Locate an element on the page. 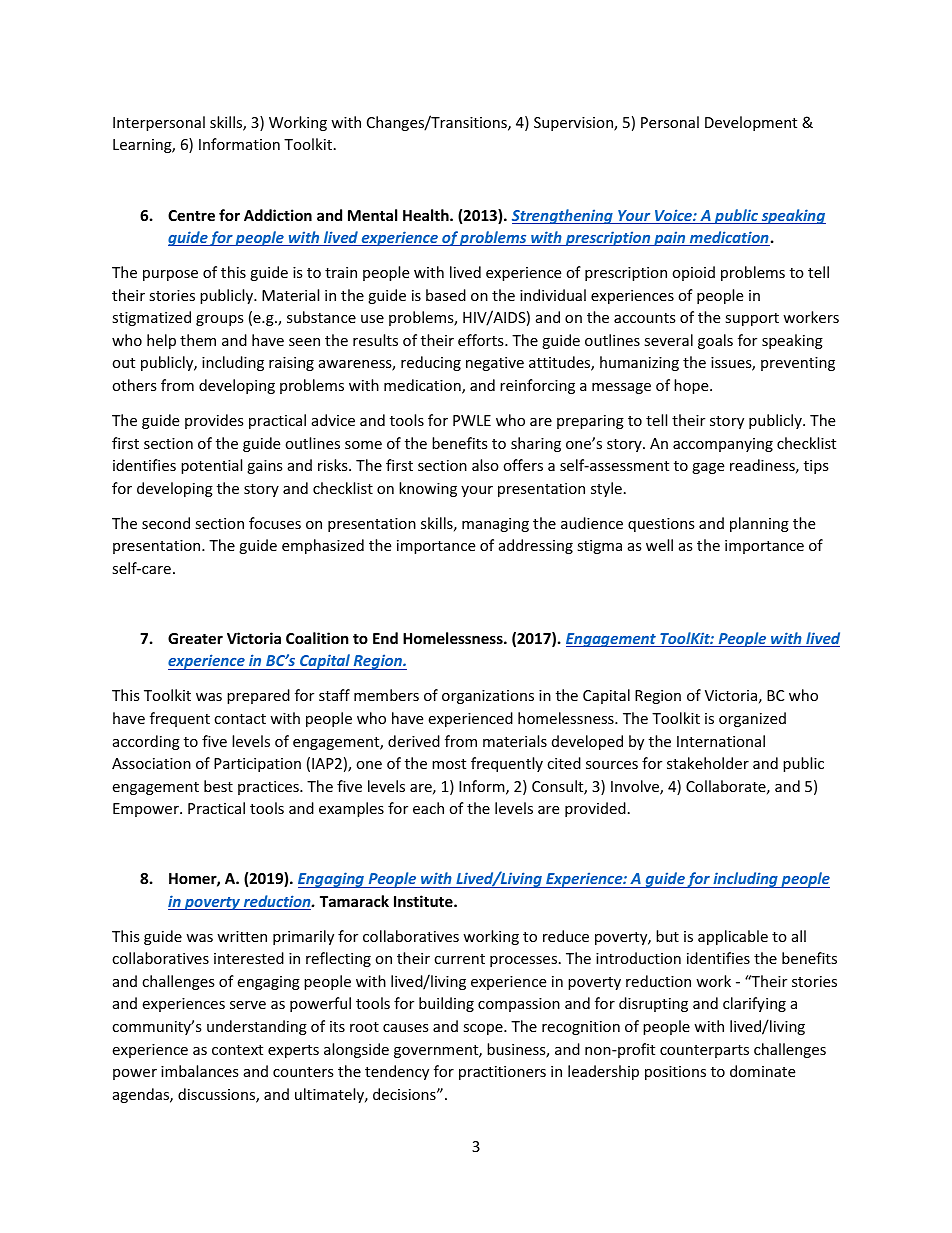  contact is located at coordinates (240, 719).
